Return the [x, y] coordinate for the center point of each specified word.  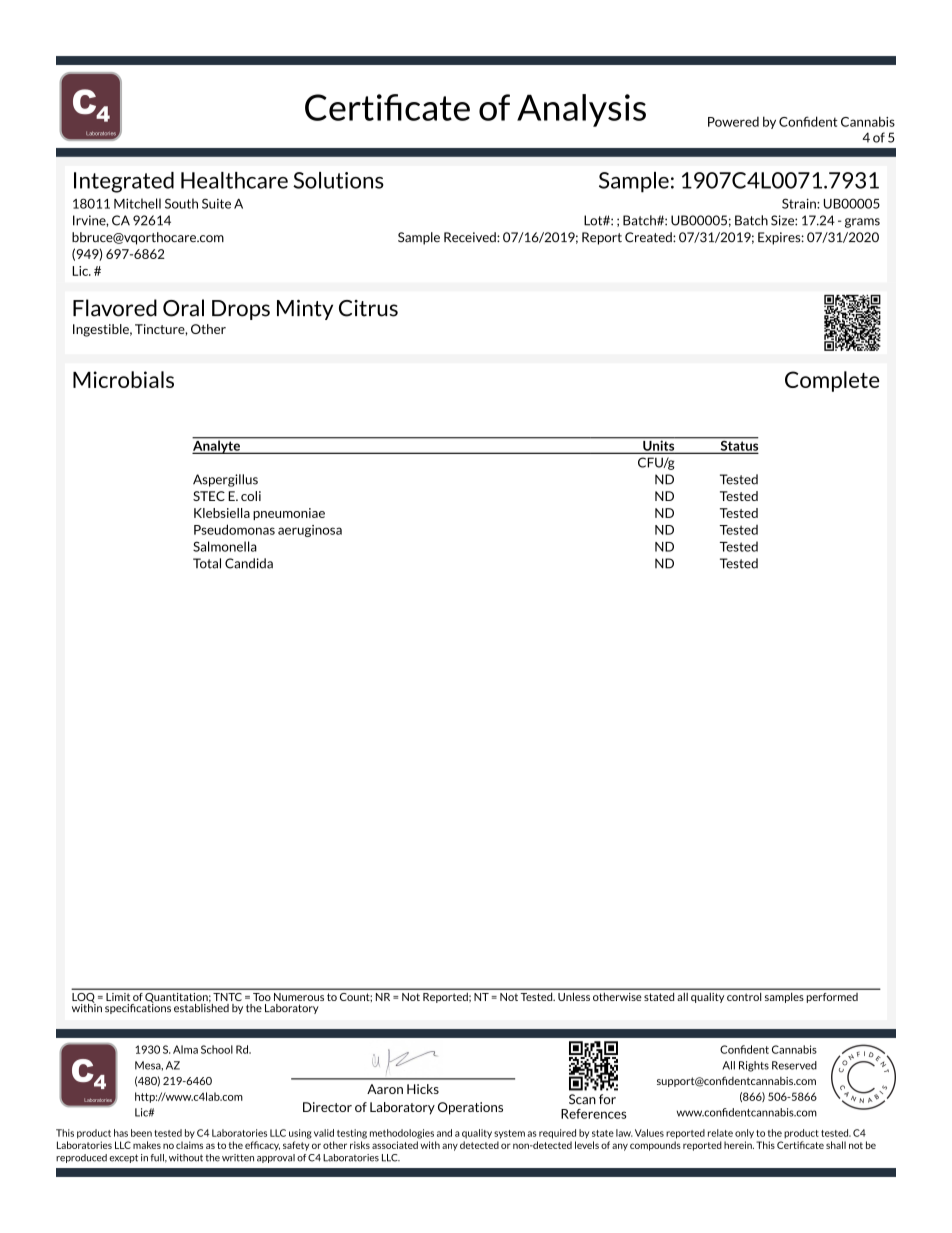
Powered [733, 121]
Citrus [368, 308]
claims [189, 1145]
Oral [183, 308]
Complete [832, 381]
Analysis [581, 110]
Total [207, 563]
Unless [574, 997]
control [744, 997]
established [201, 1007]
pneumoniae [289, 514]
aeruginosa [310, 531]
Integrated [124, 182]
